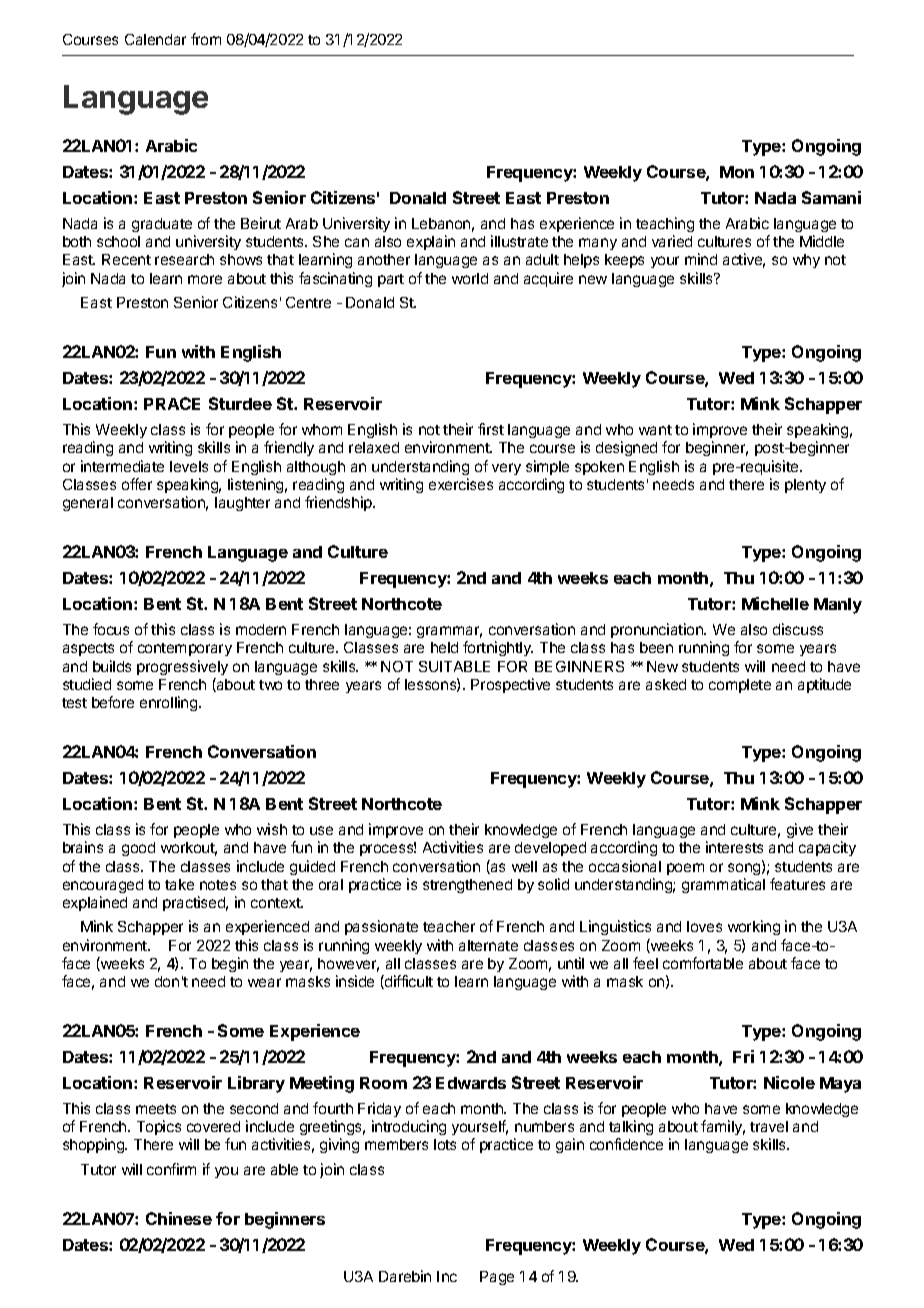 Image resolution: width=924 pixels, height=1308 pixels. What do you see at coordinates (189, 466) in the screenshot?
I see `levels` at bounding box center [189, 466].
